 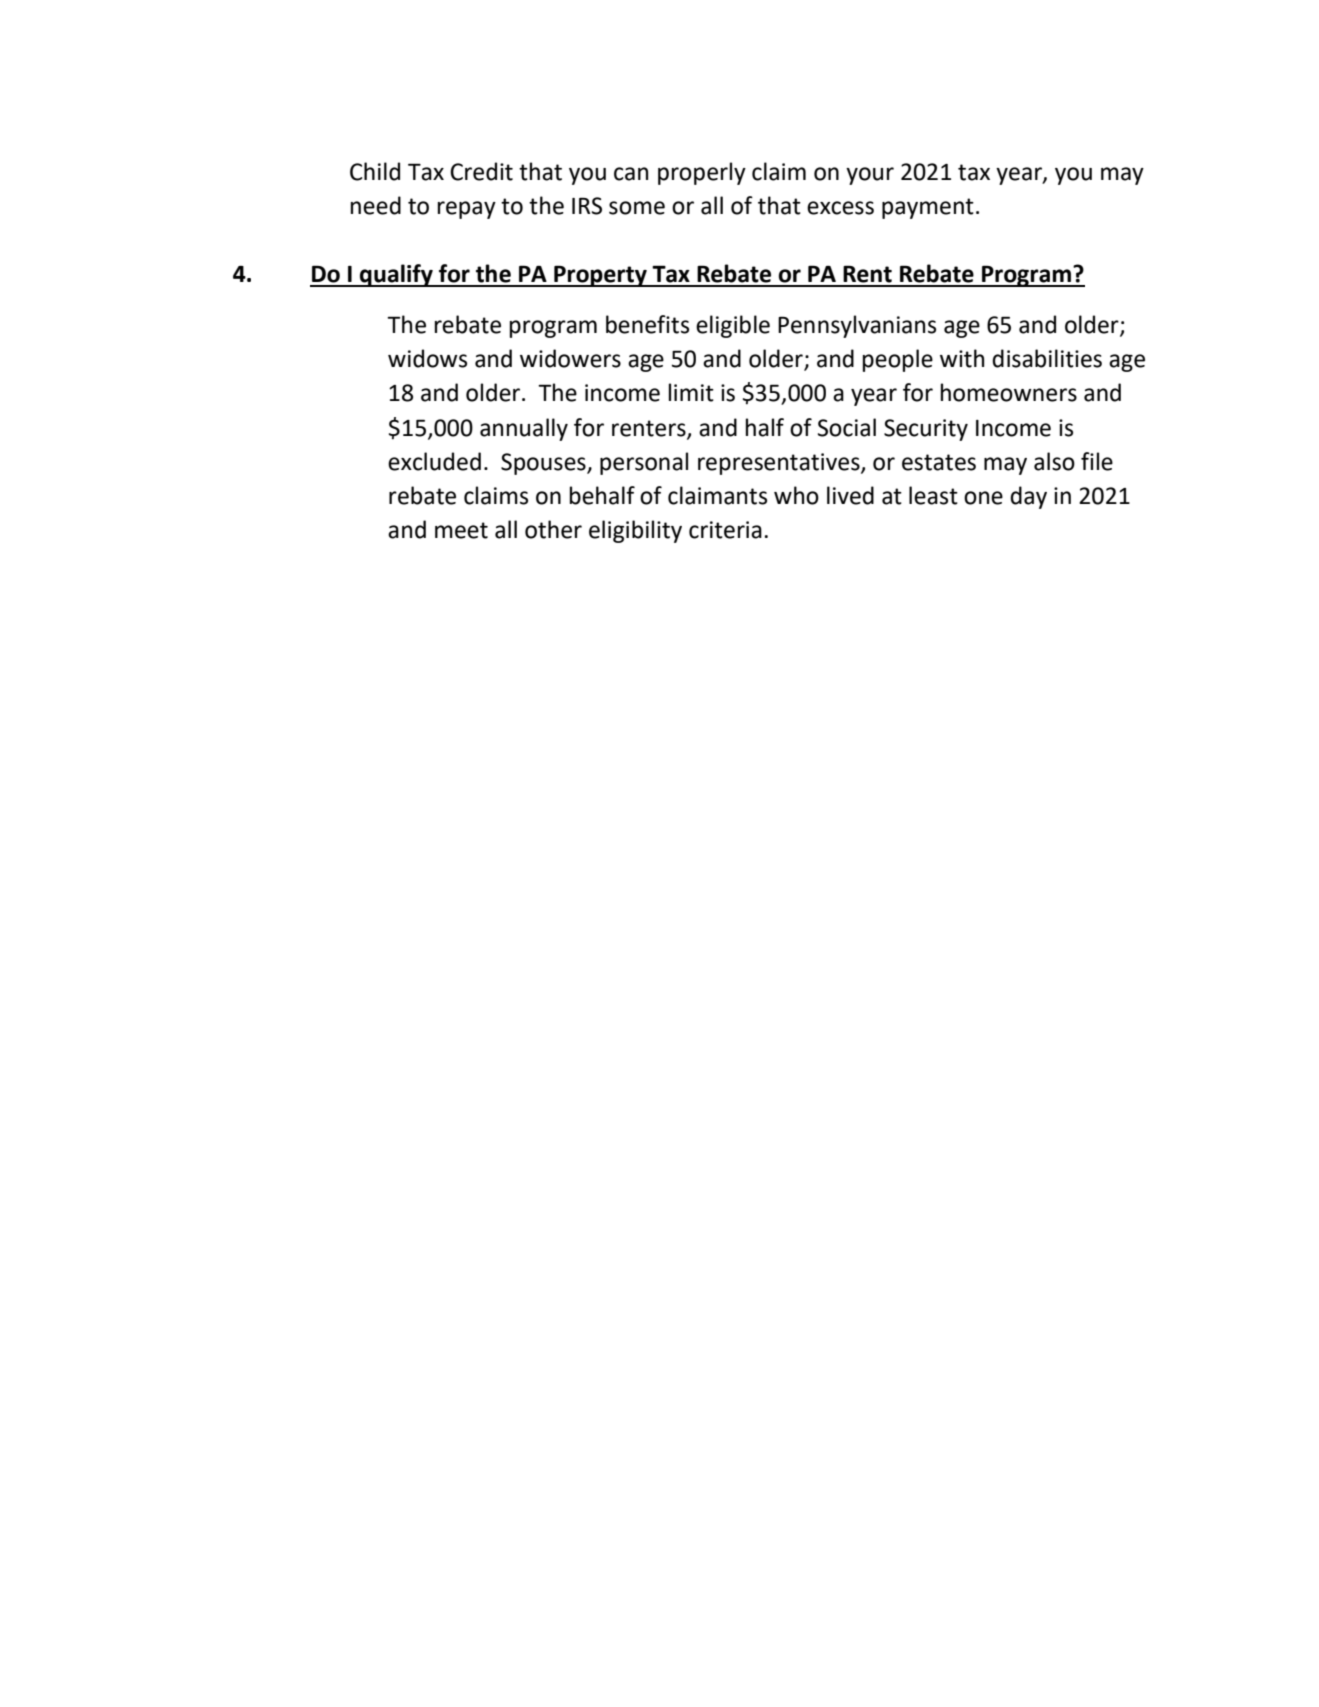 What do you see at coordinates (524, 429) in the page?
I see `annually` at bounding box center [524, 429].
